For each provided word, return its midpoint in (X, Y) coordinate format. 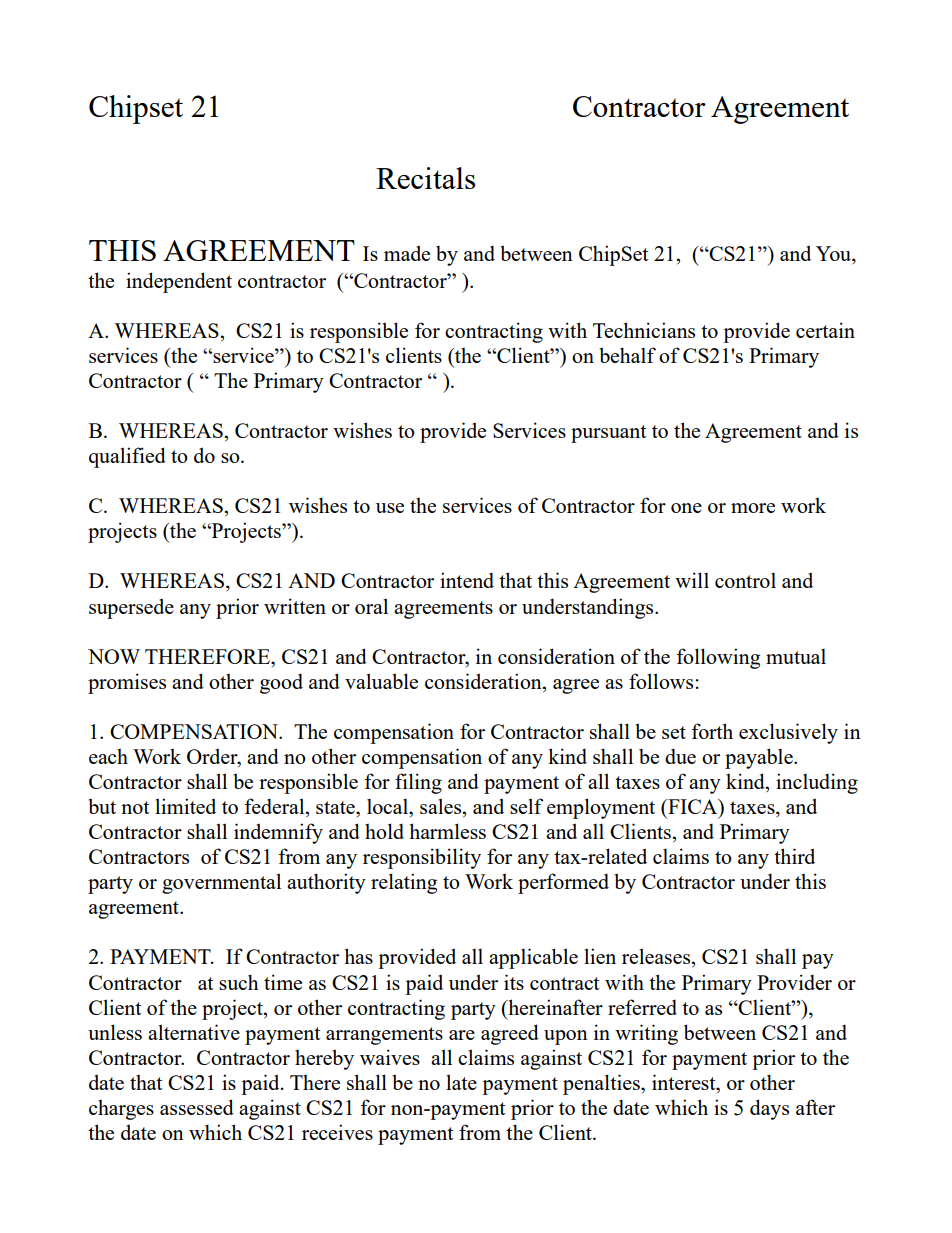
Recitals (425, 178)
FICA (693, 808)
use (390, 508)
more (753, 508)
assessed (197, 1107)
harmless (447, 831)
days (769, 1109)
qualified (127, 457)
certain (825, 330)
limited (185, 806)
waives (390, 1057)
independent (179, 282)
